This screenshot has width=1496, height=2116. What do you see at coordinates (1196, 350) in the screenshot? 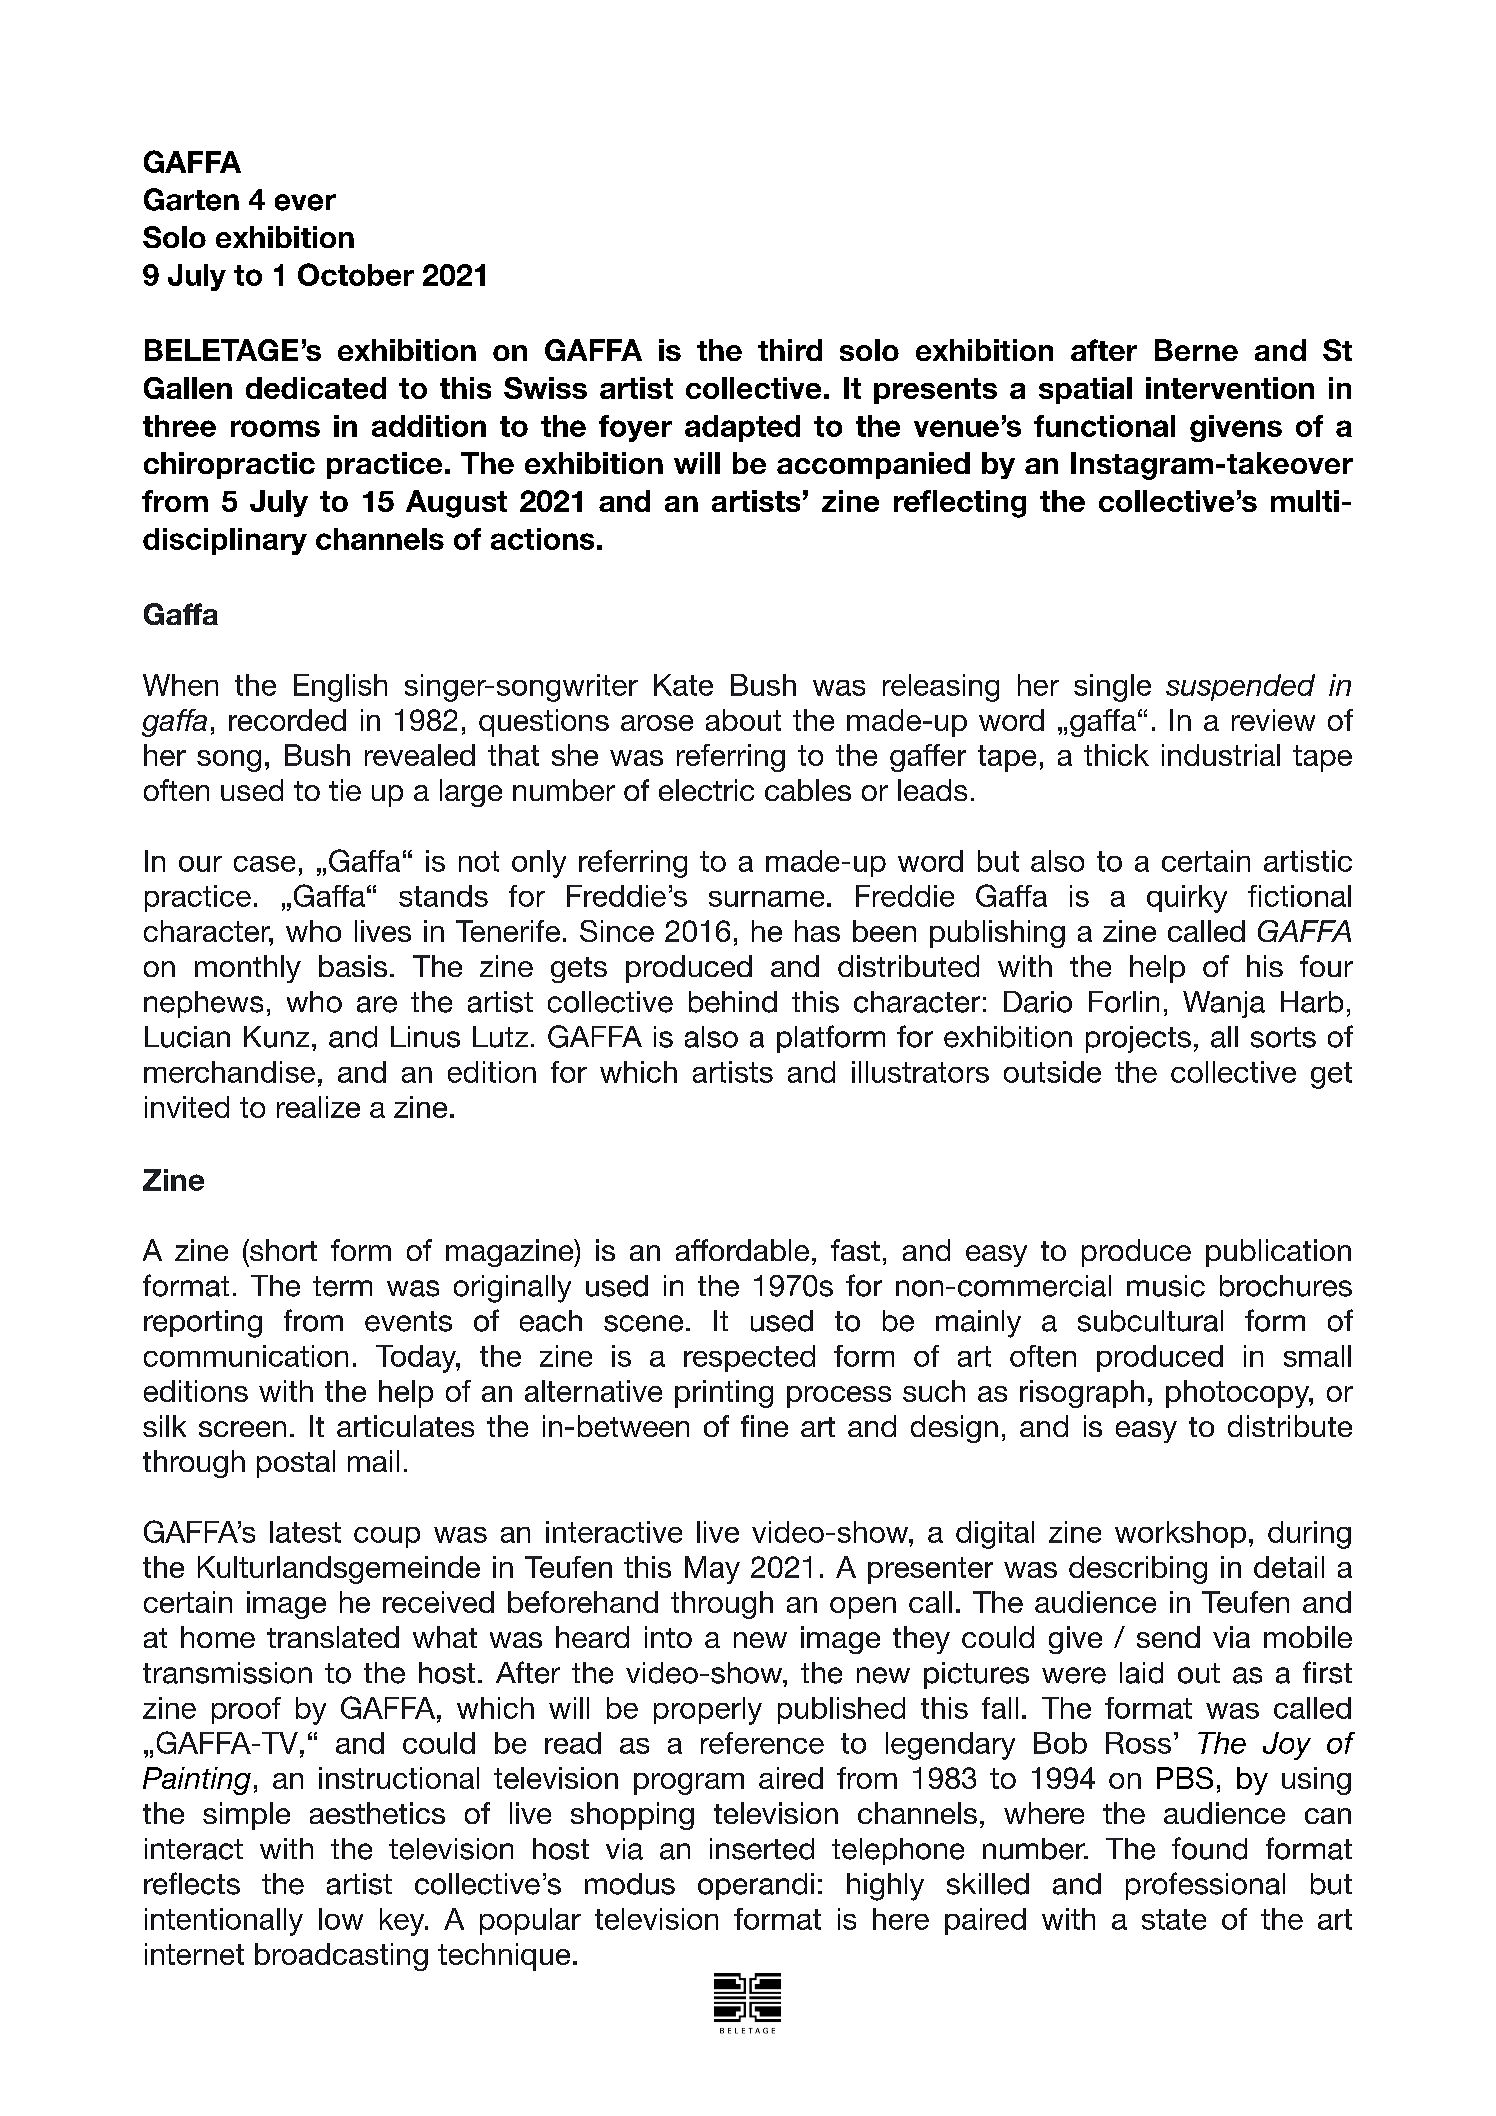
I see `Berne` at bounding box center [1196, 350].
